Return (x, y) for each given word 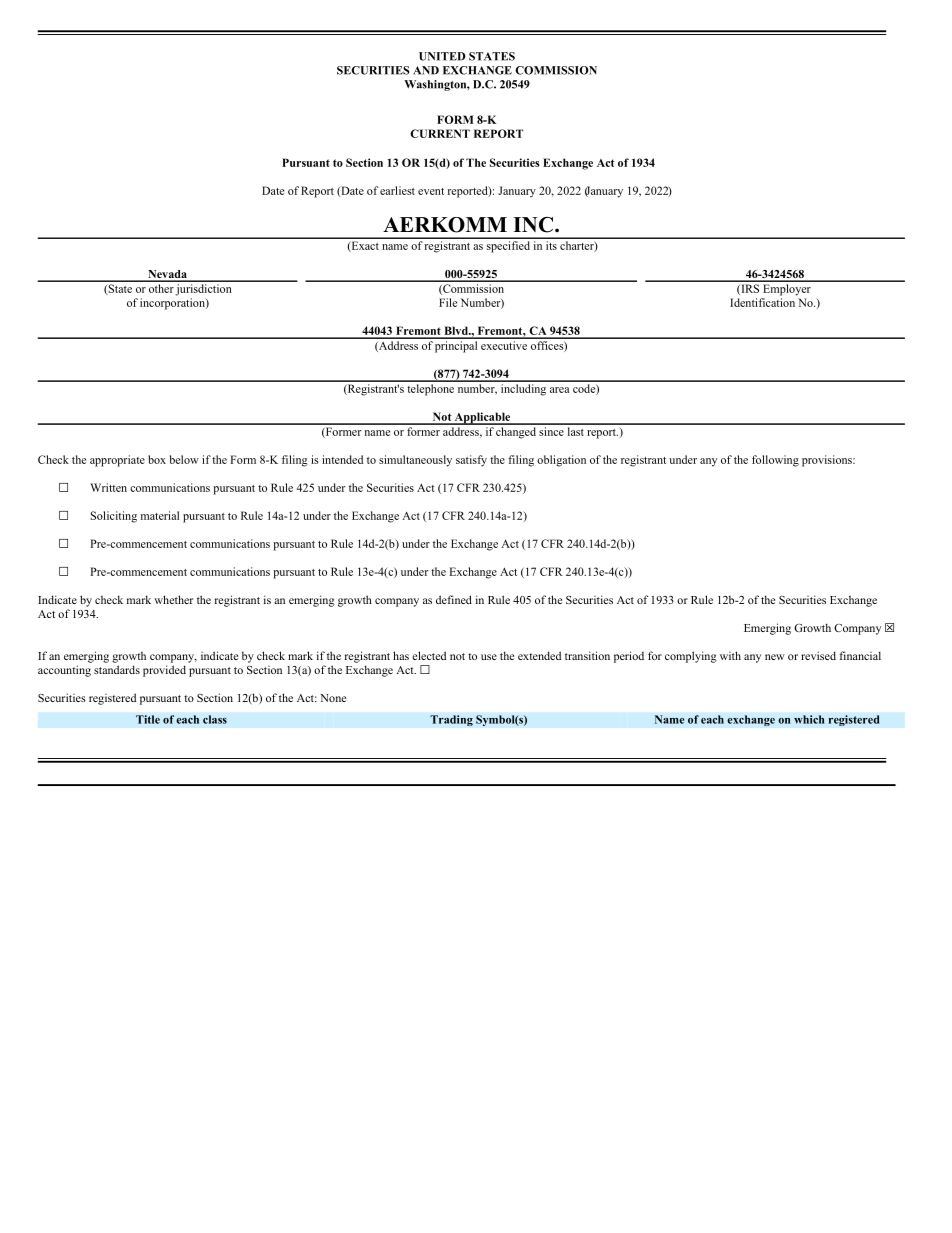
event (431, 191)
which (809, 719)
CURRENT (440, 133)
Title (148, 719)
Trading (451, 720)
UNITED (442, 56)
